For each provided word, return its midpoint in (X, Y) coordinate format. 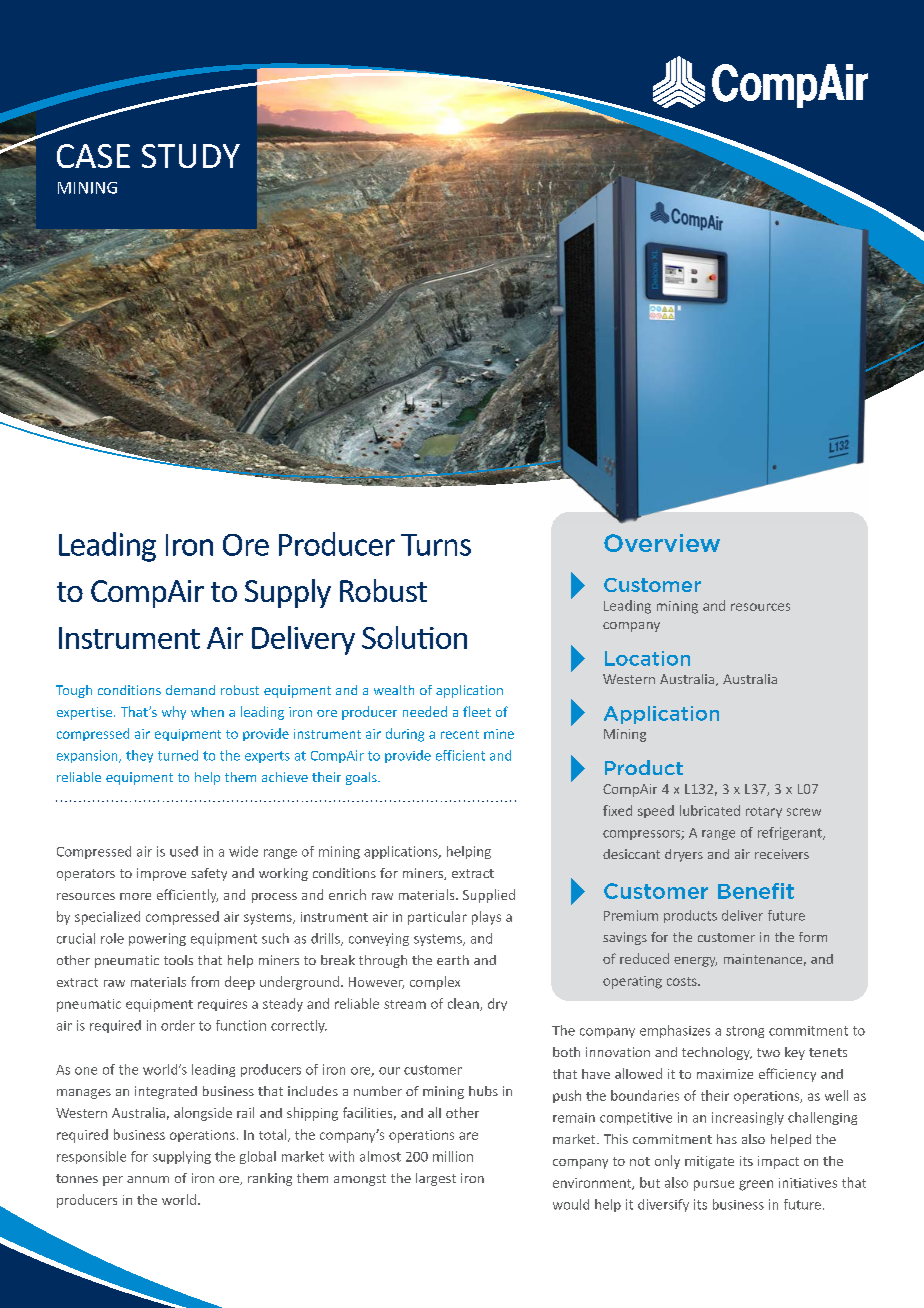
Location (647, 658)
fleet (477, 711)
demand (190, 690)
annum (148, 1179)
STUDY (191, 156)
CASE (93, 156)
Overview (662, 543)
